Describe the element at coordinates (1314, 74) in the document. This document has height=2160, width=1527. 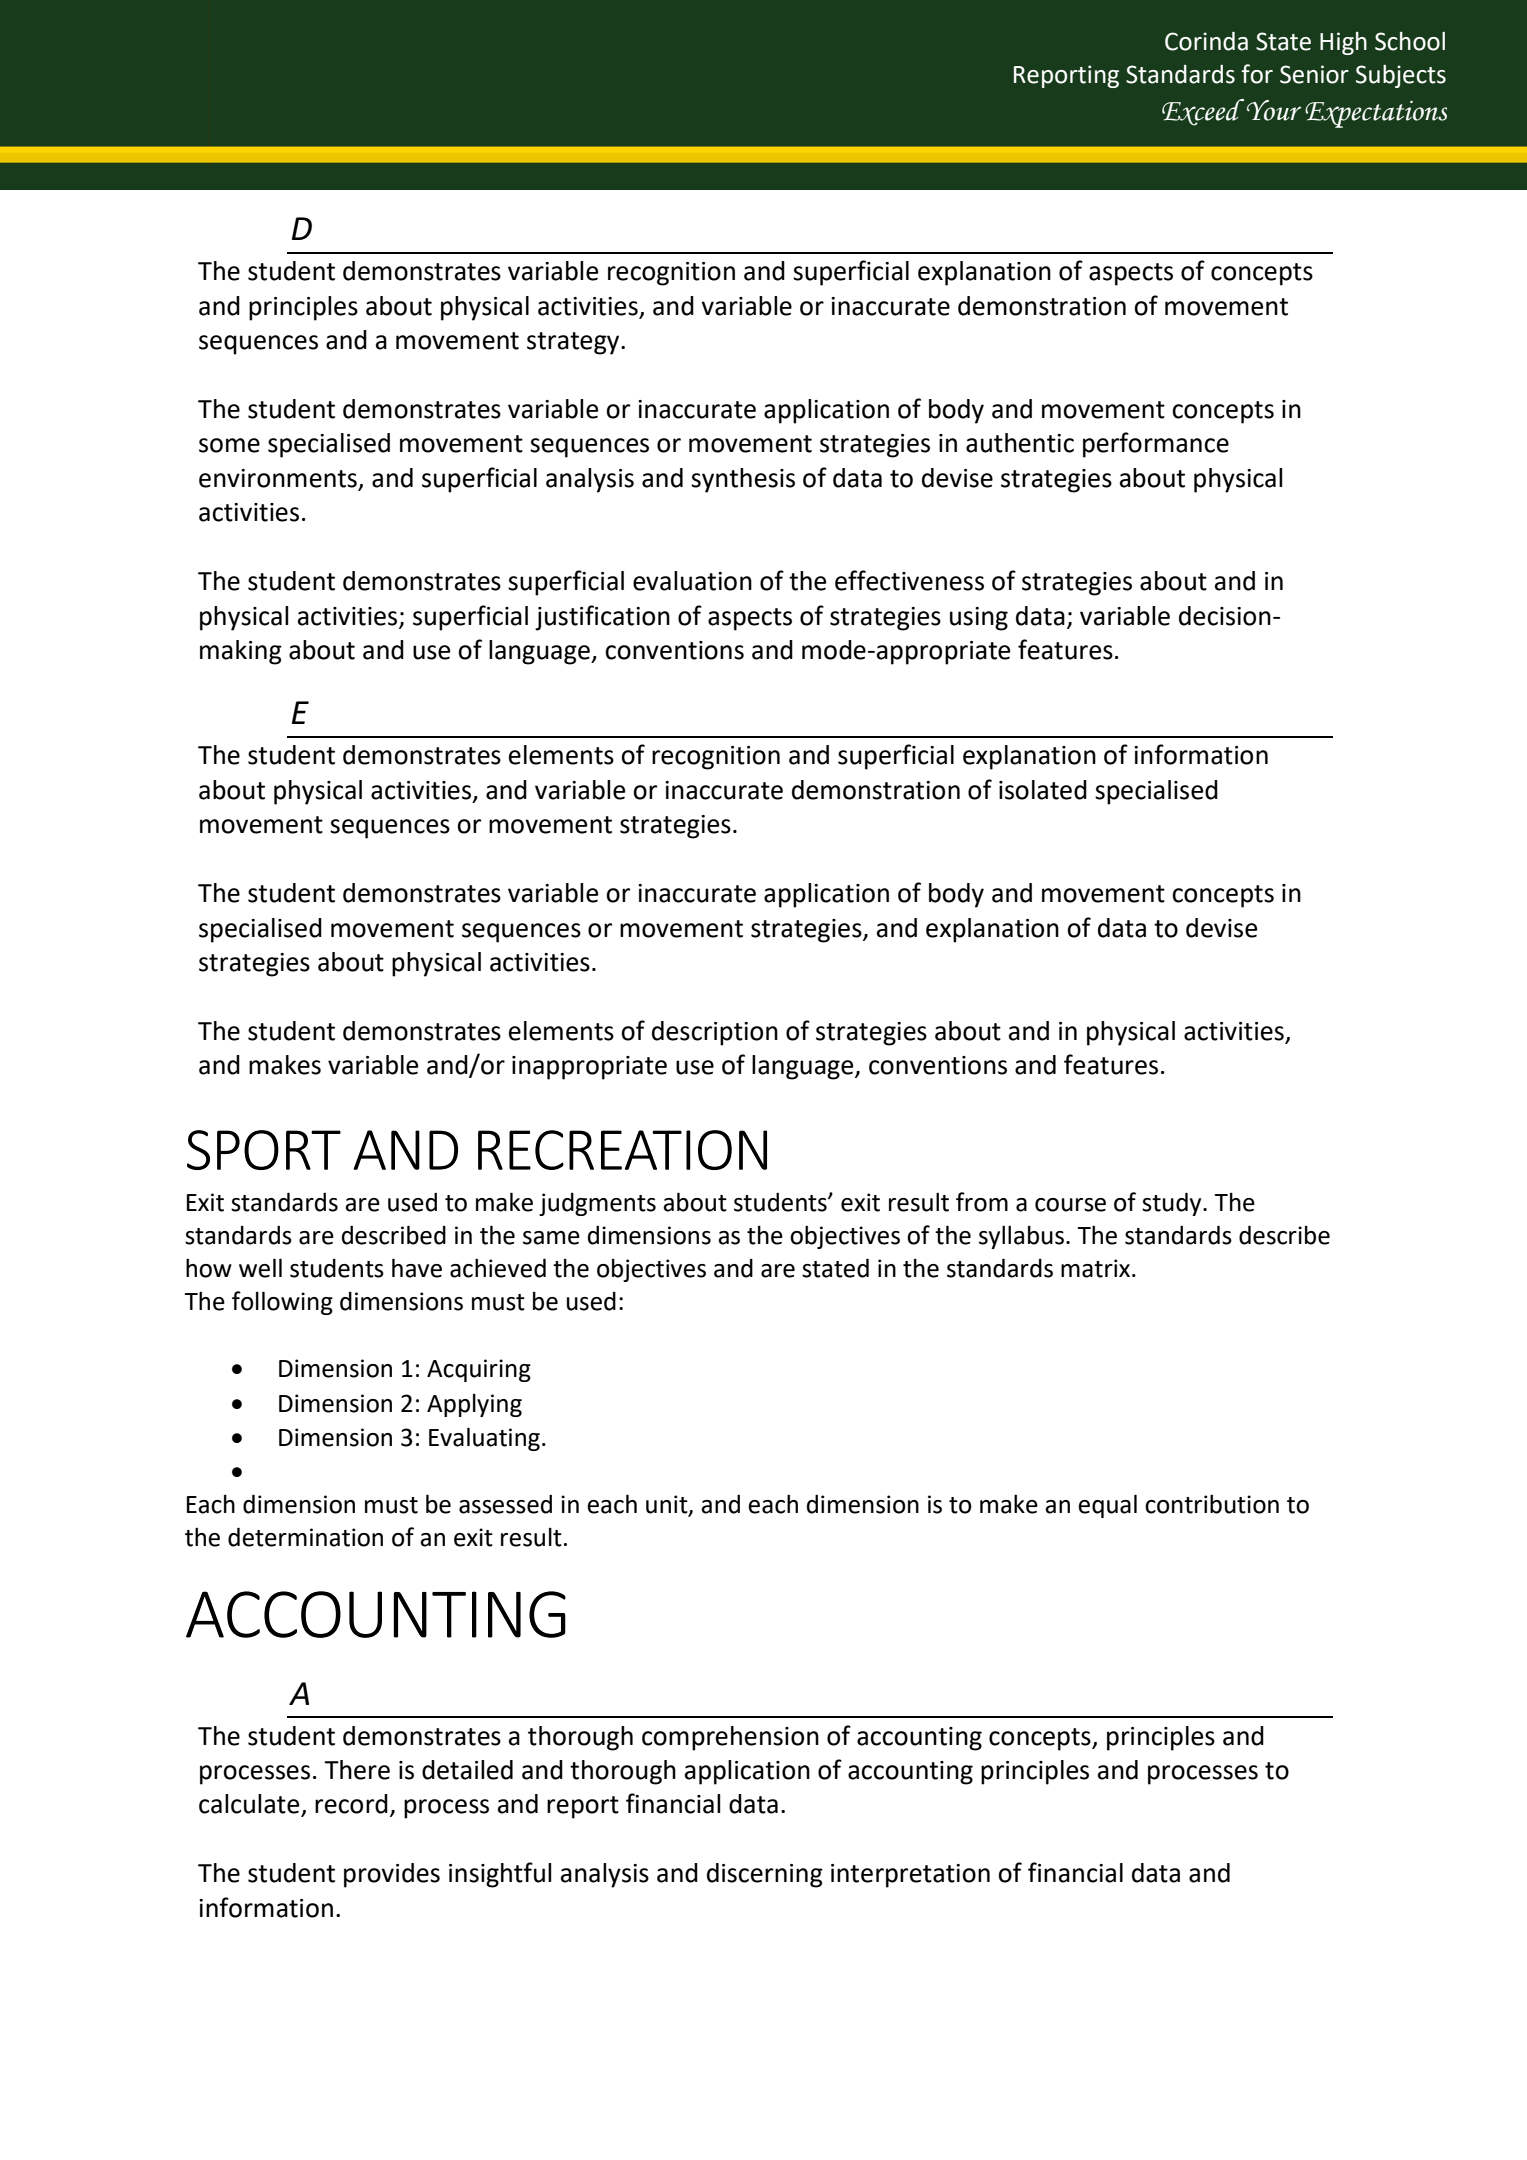
I see `Senior` at that location.
